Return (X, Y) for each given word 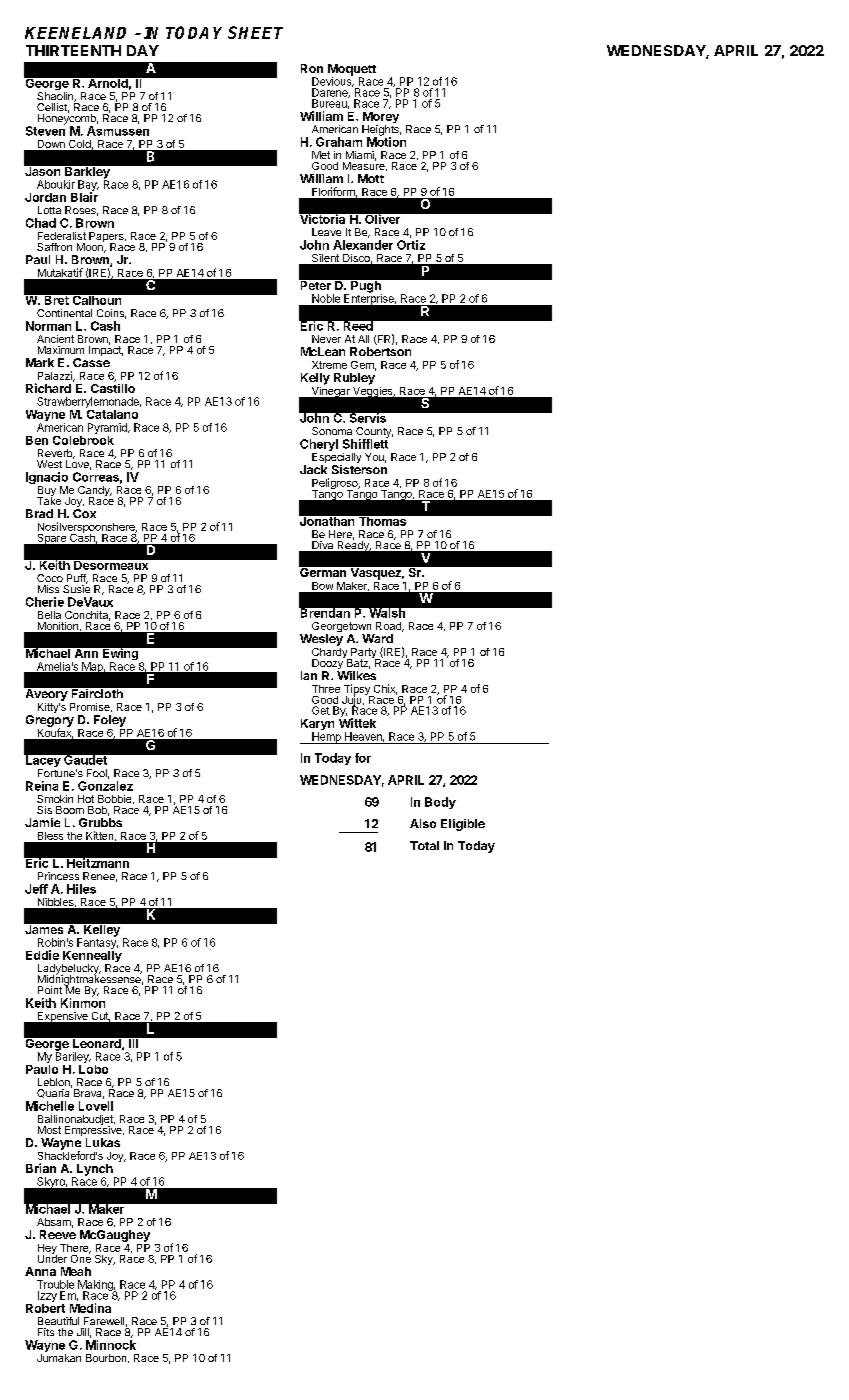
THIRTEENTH (73, 50)
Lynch (95, 1171)
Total (424, 845)
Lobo (93, 1068)
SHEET (255, 32)
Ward (377, 638)
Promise (91, 707)
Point (50, 990)
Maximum (61, 350)
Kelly (315, 379)
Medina (90, 1308)
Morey (380, 119)
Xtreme (329, 365)
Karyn (317, 726)
